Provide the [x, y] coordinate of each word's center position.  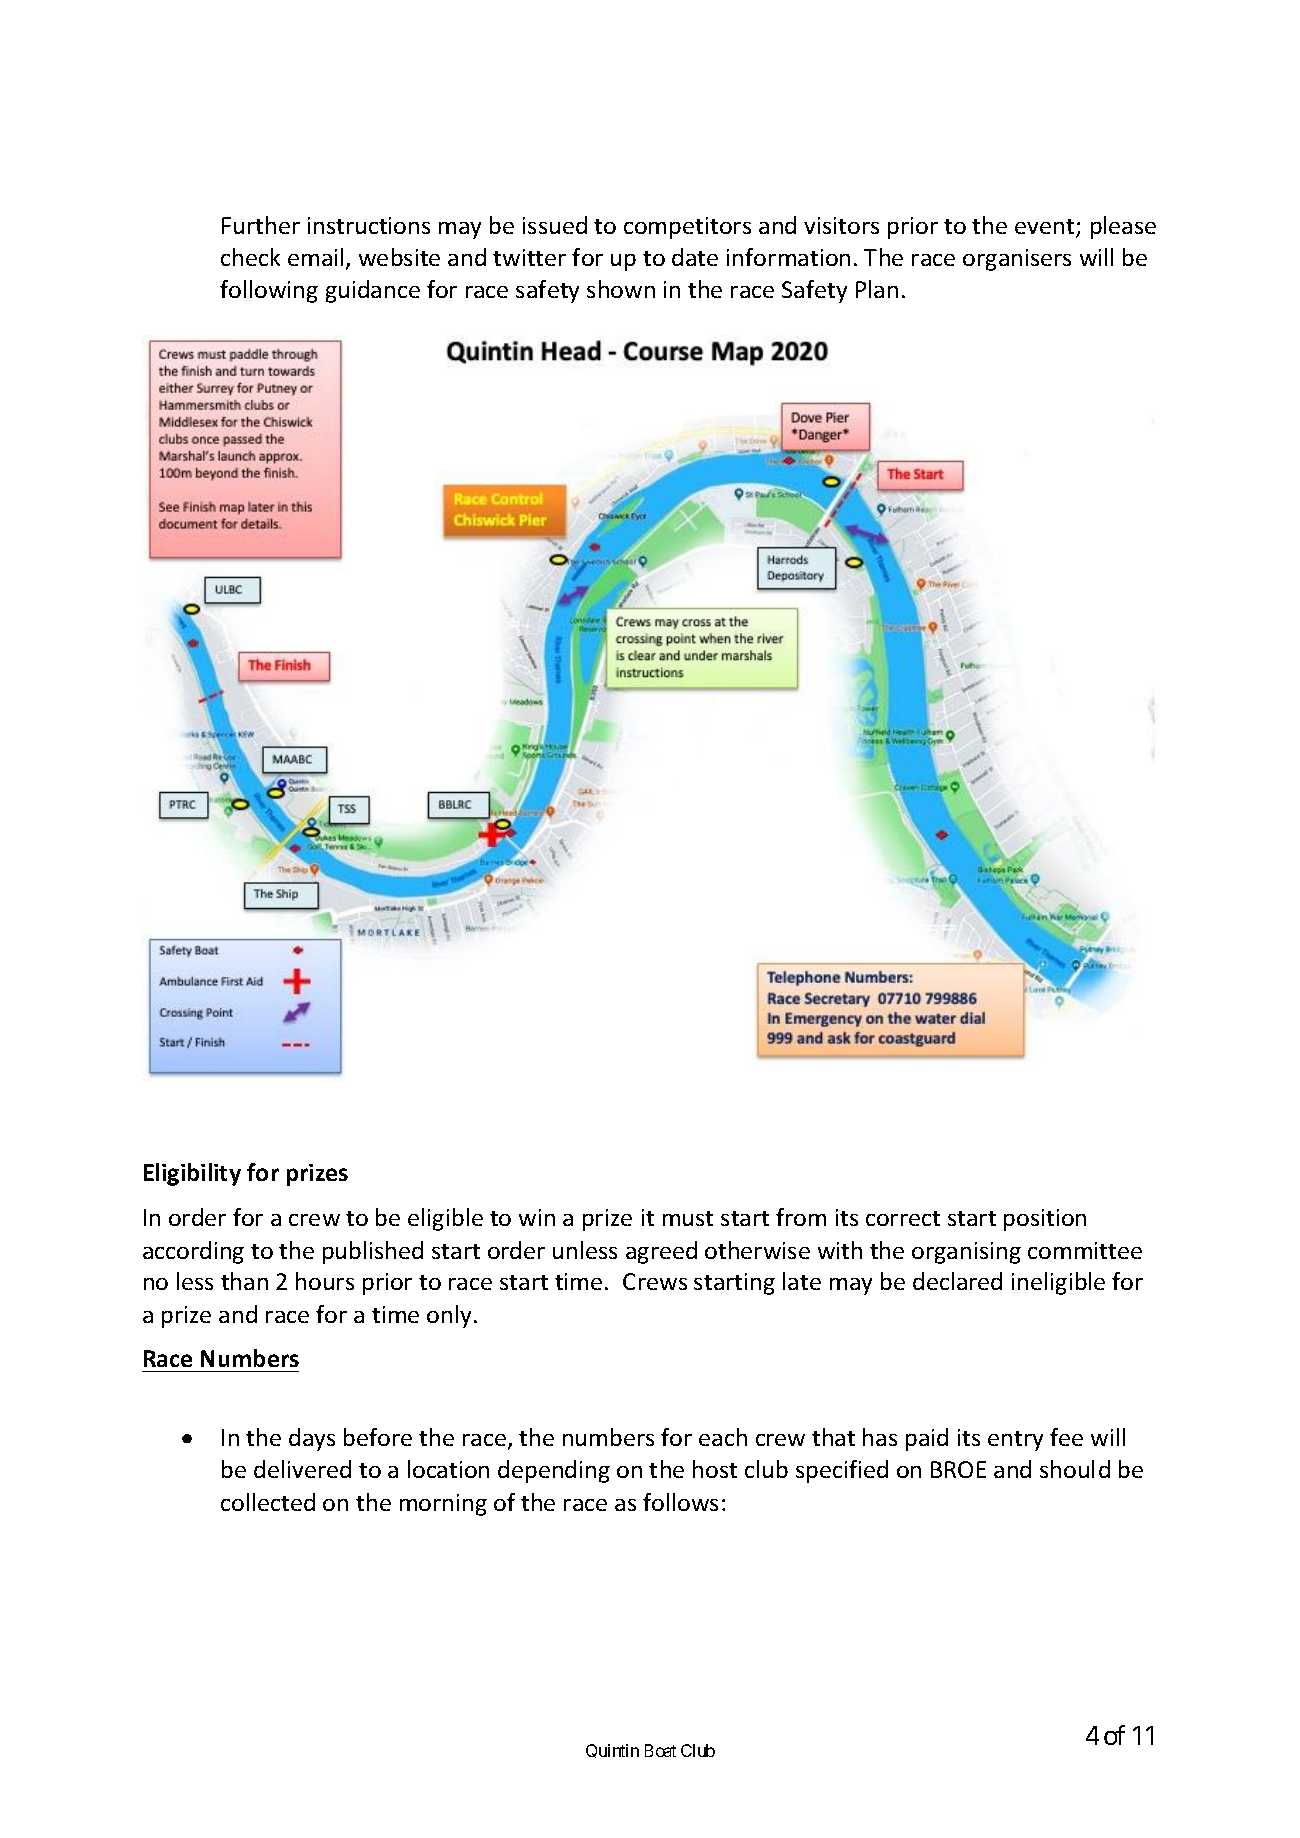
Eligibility [192, 1174]
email [315, 257]
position [1045, 1220]
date [695, 257]
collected [268, 1502]
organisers [1017, 260]
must [688, 1218]
